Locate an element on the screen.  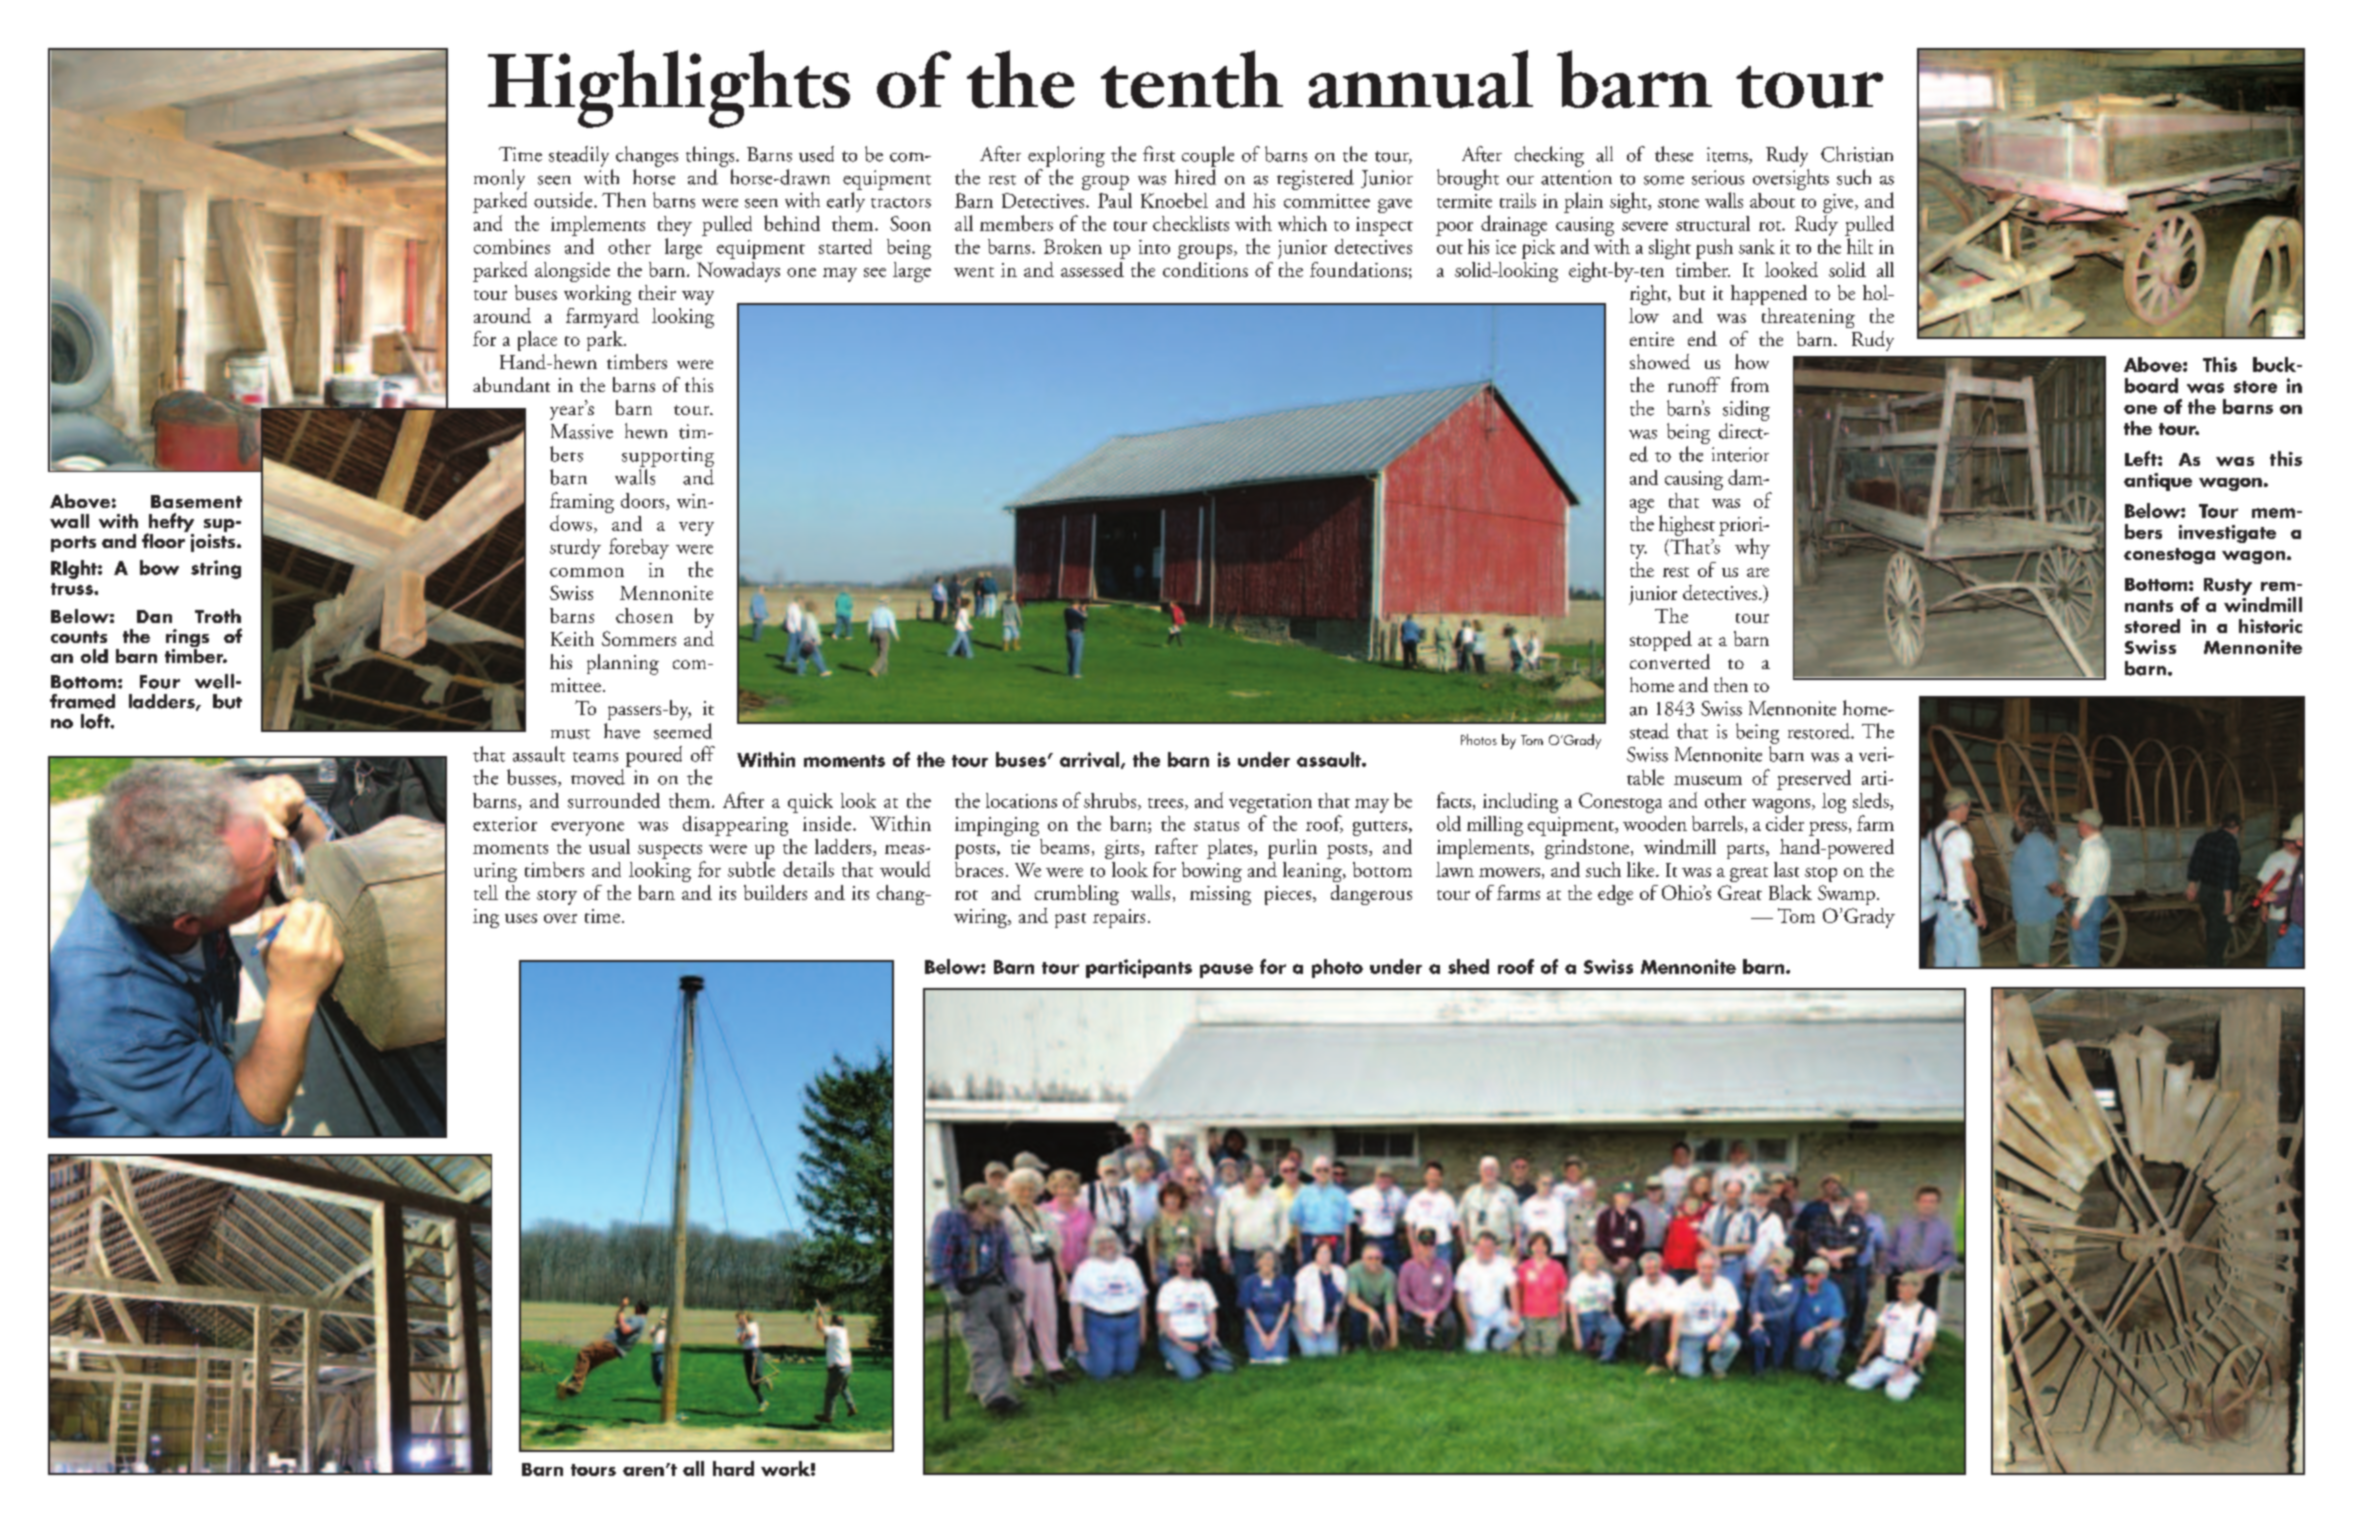
sleds is located at coordinates (1872, 801).
